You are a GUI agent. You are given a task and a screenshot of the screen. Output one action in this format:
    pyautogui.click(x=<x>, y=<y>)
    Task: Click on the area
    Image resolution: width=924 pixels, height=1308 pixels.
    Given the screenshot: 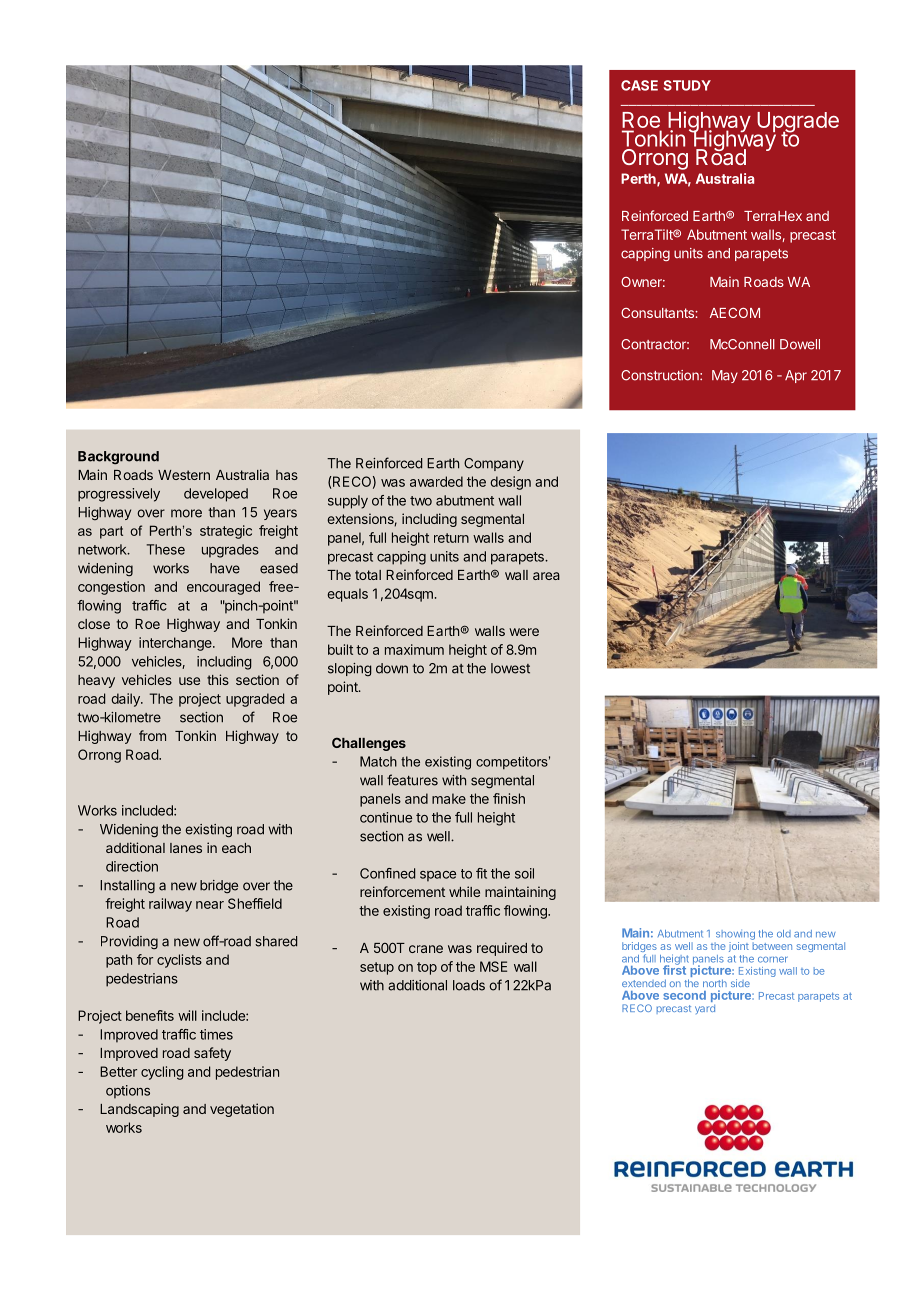 What is the action you would take?
    pyautogui.click(x=546, y=576)
